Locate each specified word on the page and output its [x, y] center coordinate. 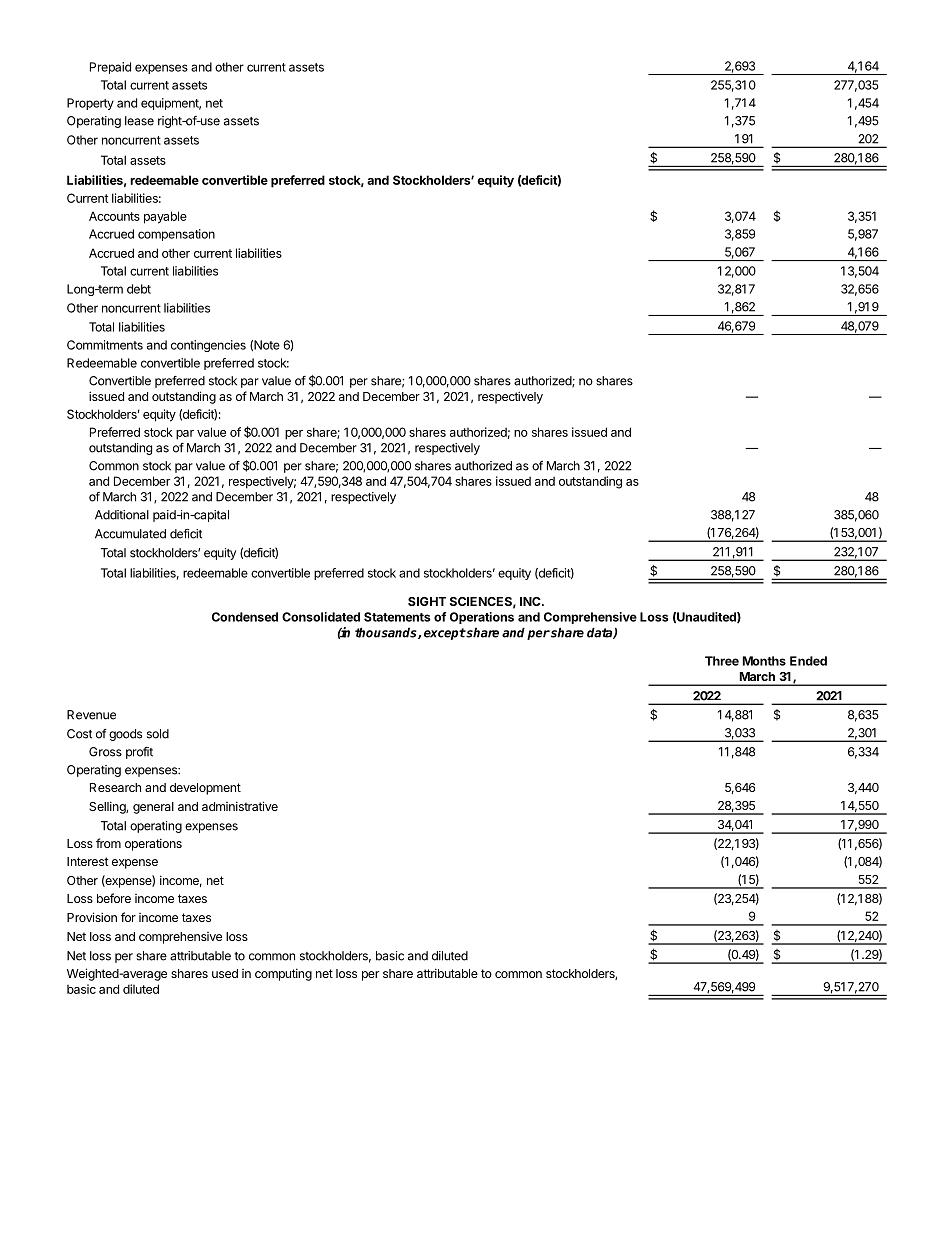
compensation [176, 235]
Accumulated [130, 534]
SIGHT [427, 601]
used [225, 973]
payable [165, 217]
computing [283, 974]
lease [139, 121]
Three [722, 661]
